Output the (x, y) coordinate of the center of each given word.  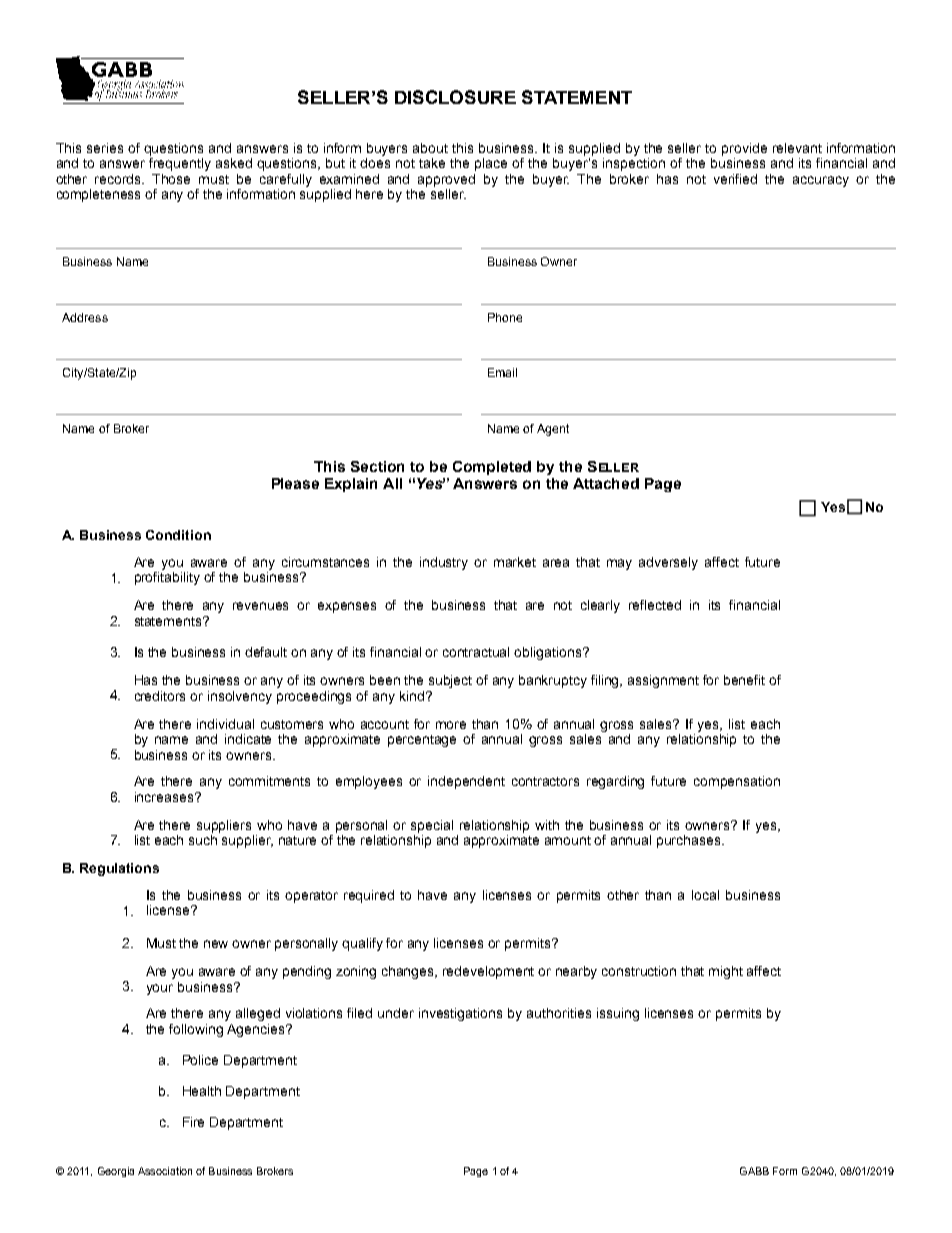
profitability (167, 578)
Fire (193, 1122)
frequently (180, 163)
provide (744, 149)
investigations (460, 1014)
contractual (476, 652)
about (430, 148)
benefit (744, 680)
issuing (618, 1014)
